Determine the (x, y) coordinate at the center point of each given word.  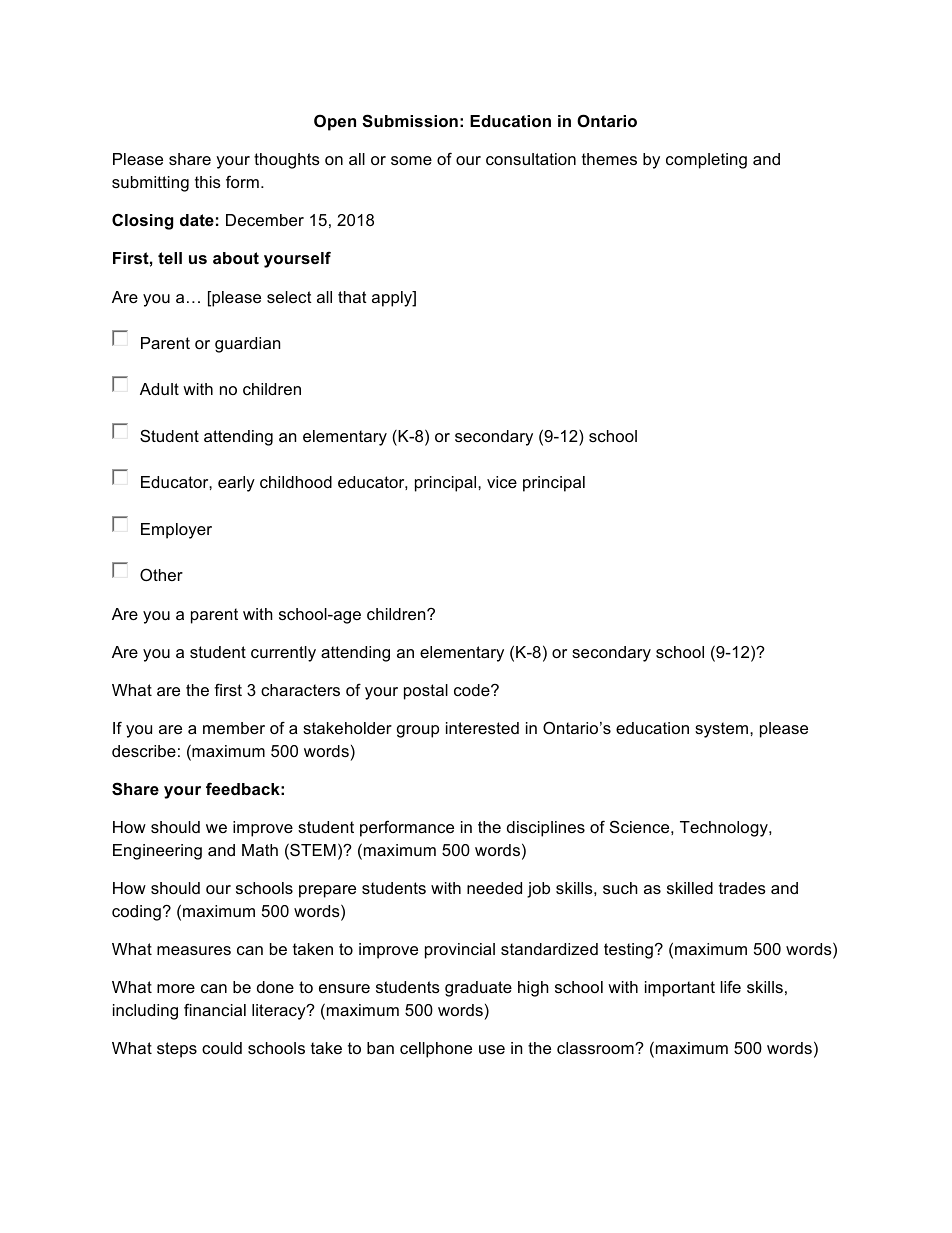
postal (426, 692)
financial (215, 1009)
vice (502, 482)
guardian (247, 345)
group (418, 731)
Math (260, 850)
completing (706, 161)
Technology (725, 829)
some (411, 160)
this (208, 182)
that (352, 297)
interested (482, 728)
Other (161, 574)
